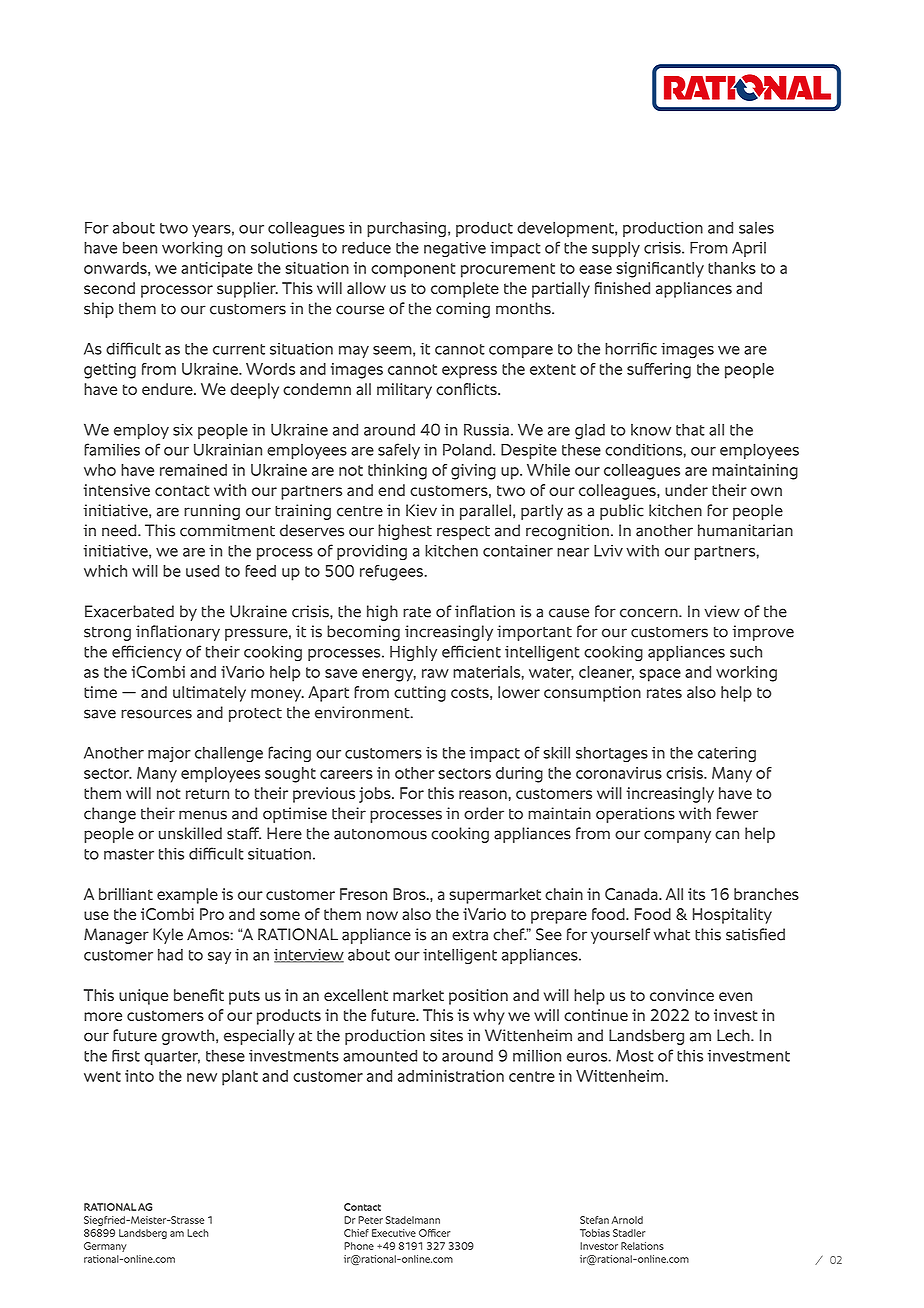  What do you see at coordinates (217, 270) in the screenshot?
I see `anticipate` at bounding box center [217, 270].
